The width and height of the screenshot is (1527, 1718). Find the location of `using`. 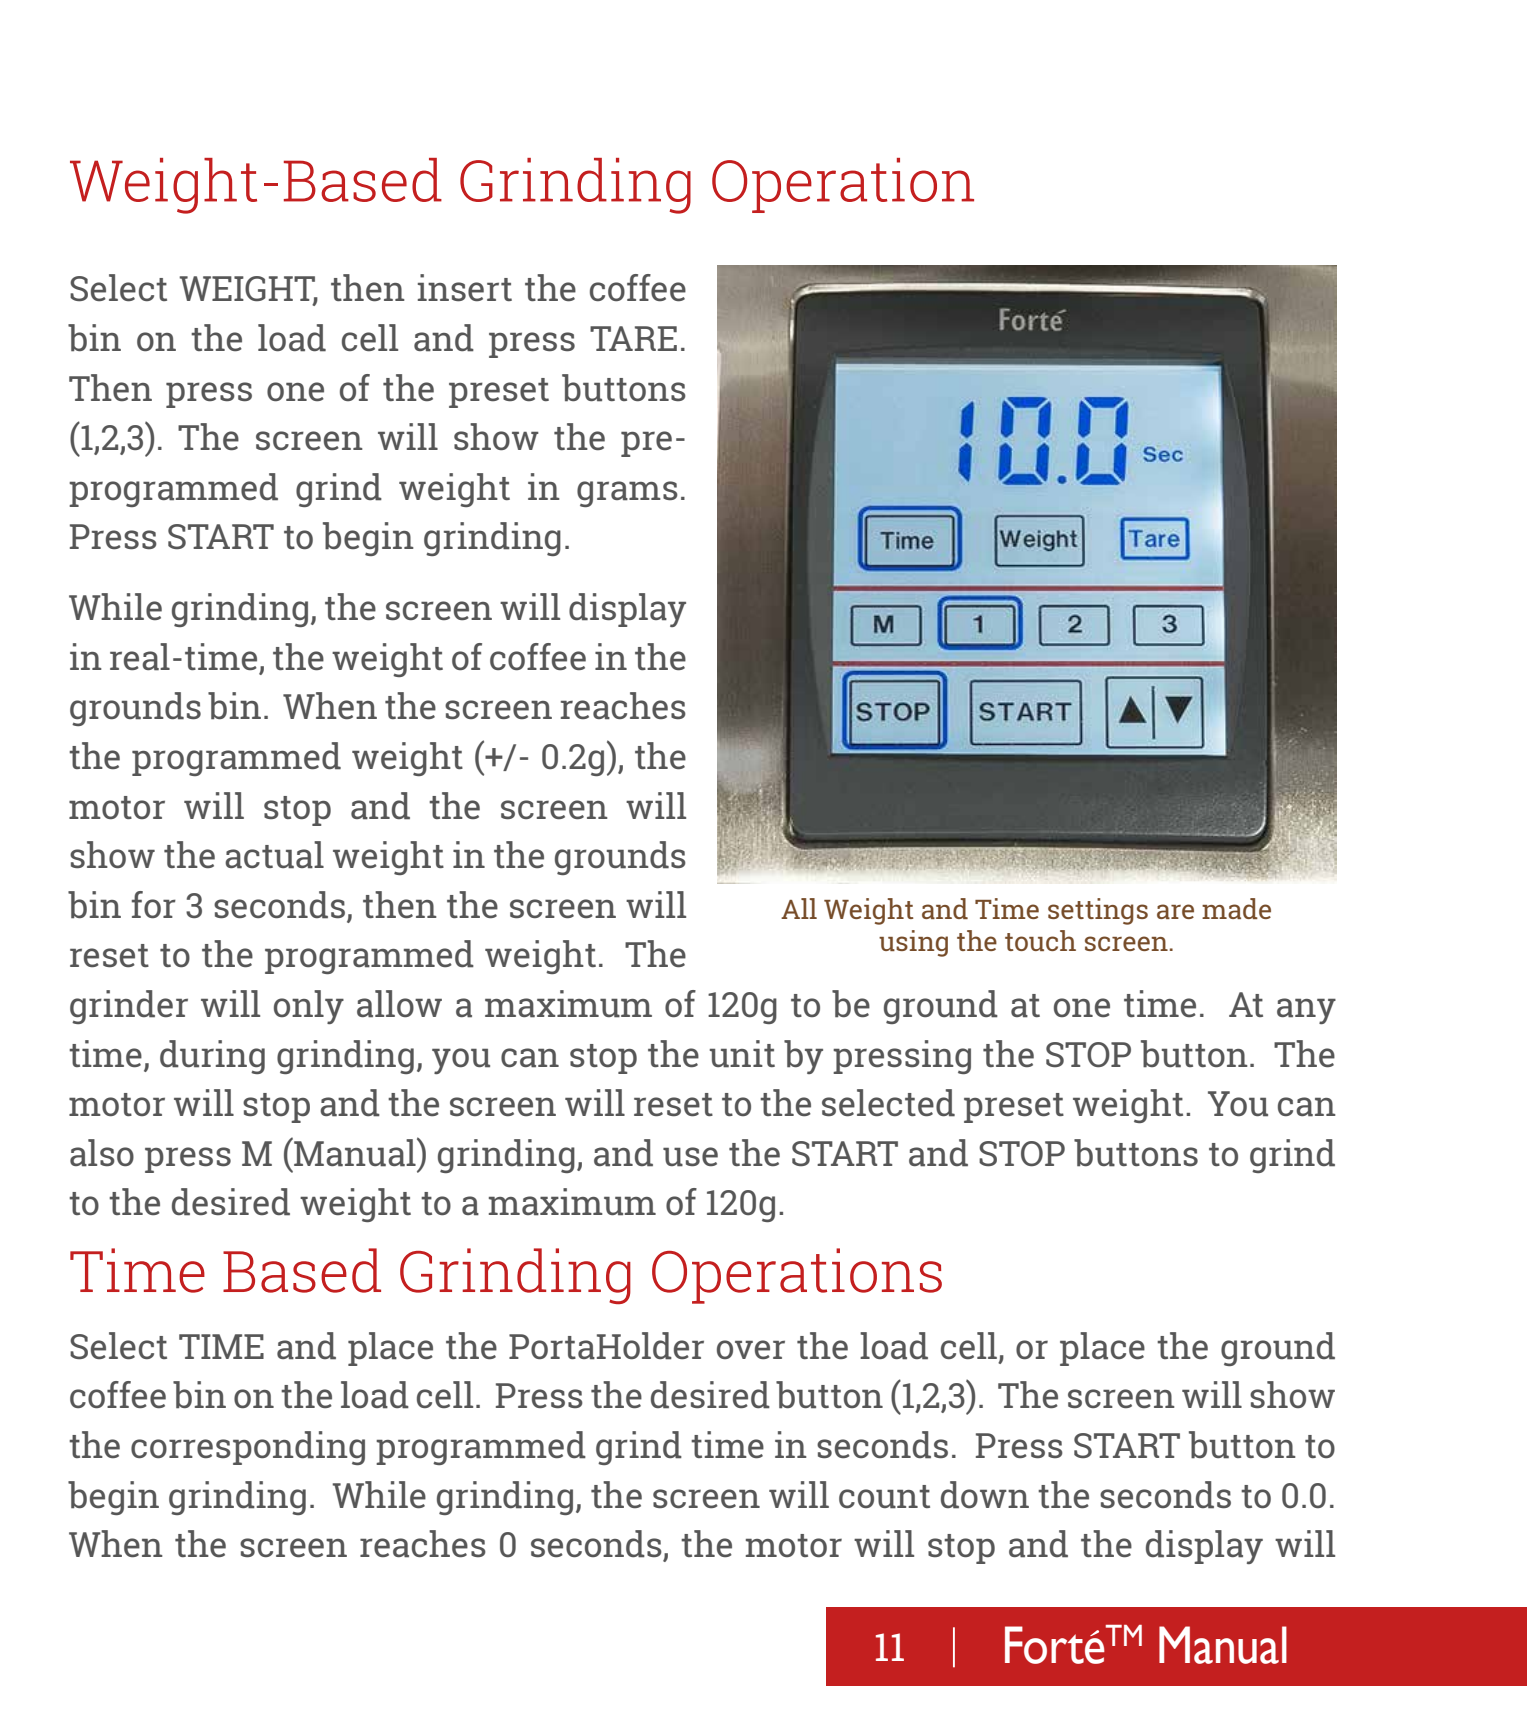

using is located at coordinates (913, 943).
